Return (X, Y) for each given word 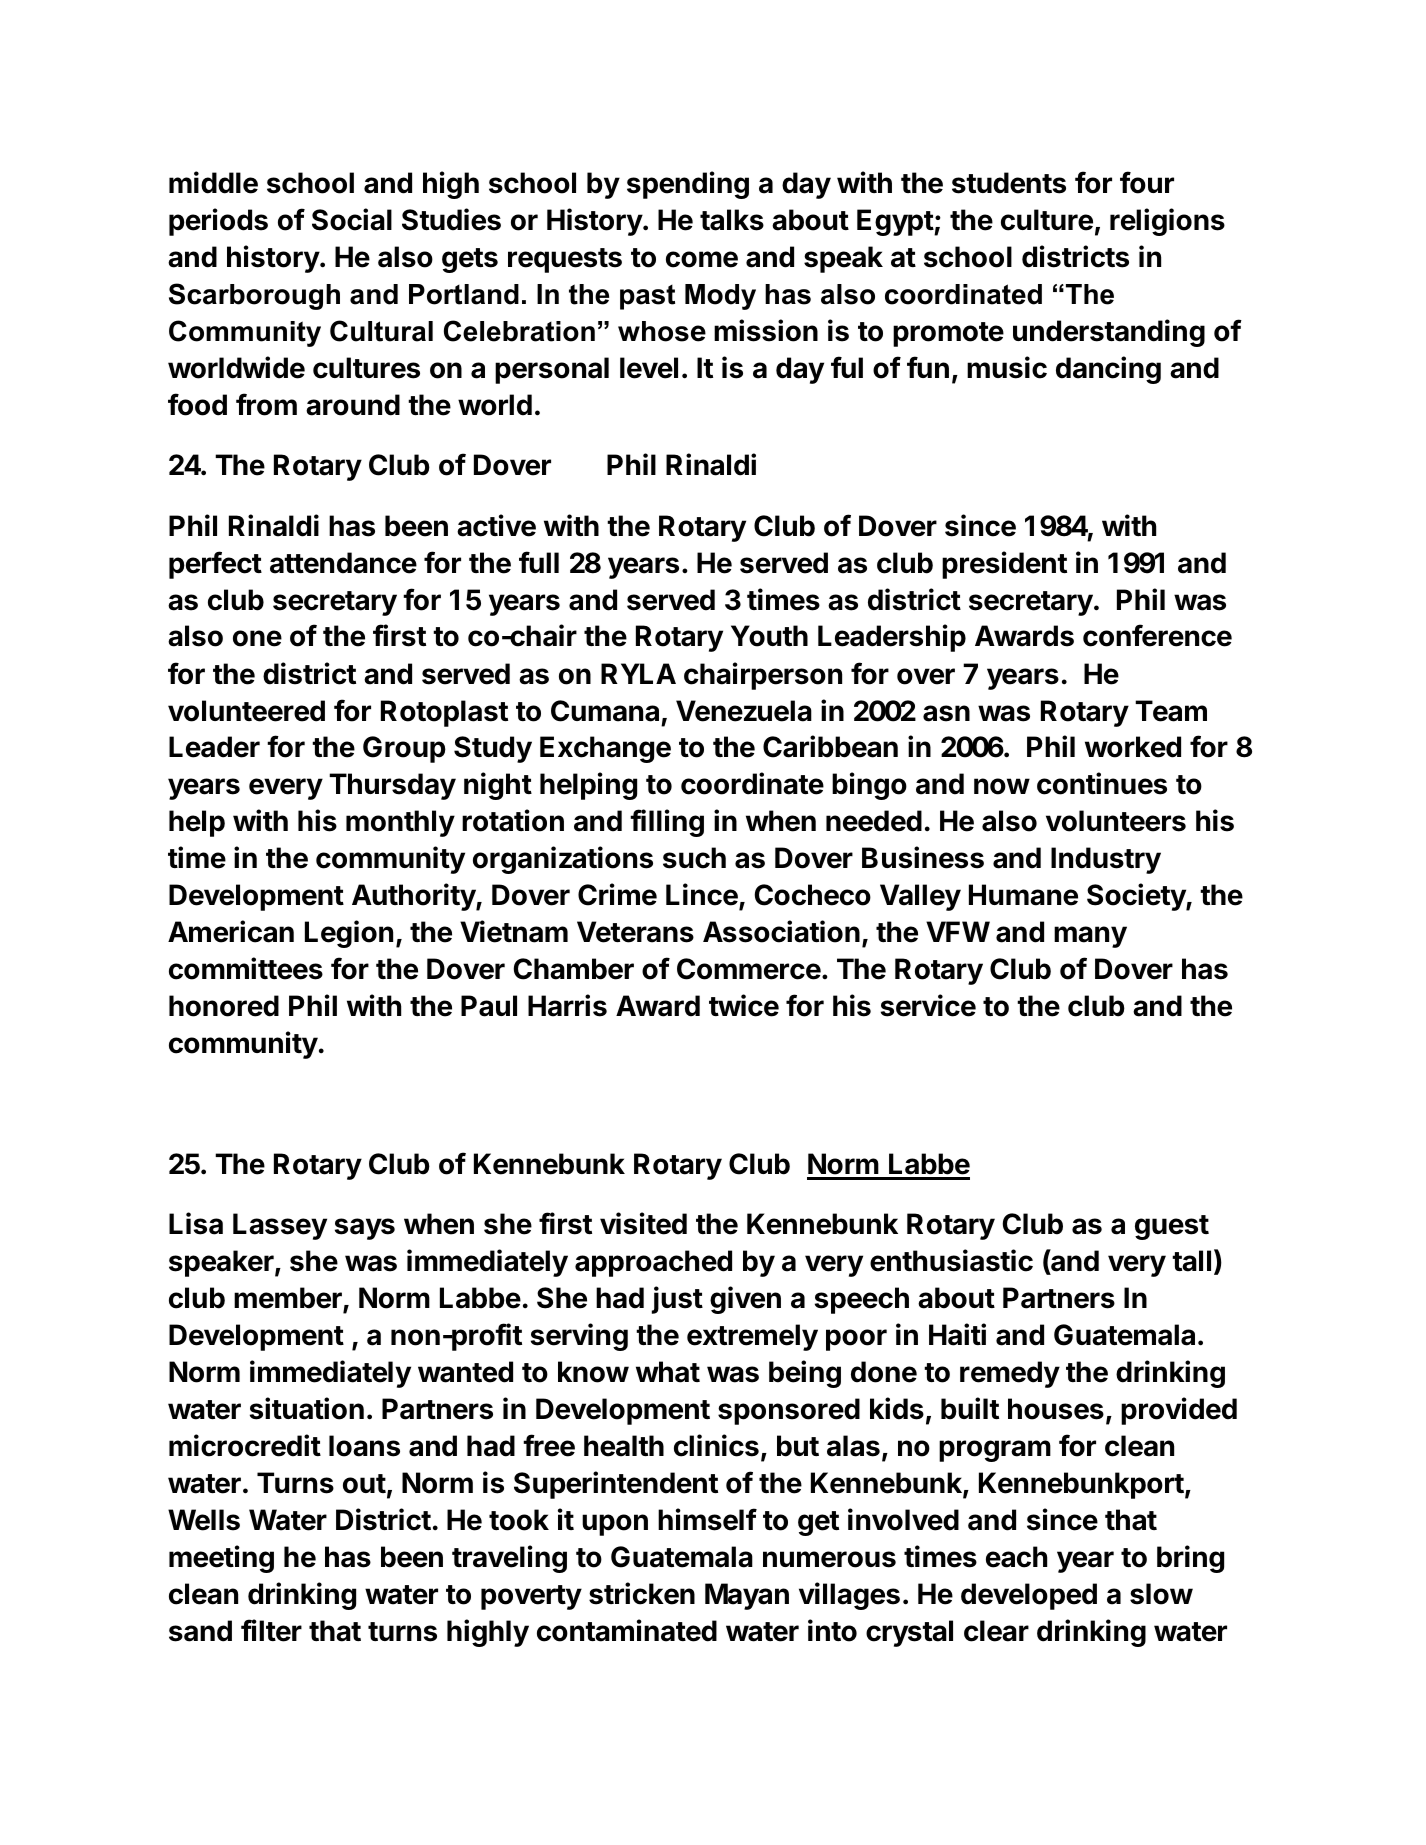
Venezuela (744, 711)
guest (1172, 1227)
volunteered (246, 711)
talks (732, 220)
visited (643, 1223)
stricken (642, 1593)
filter (271, 1630)
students (1009, 183)
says (365, 1229)
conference (1157, 635)
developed (1029, 1596)
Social (352, 219)
